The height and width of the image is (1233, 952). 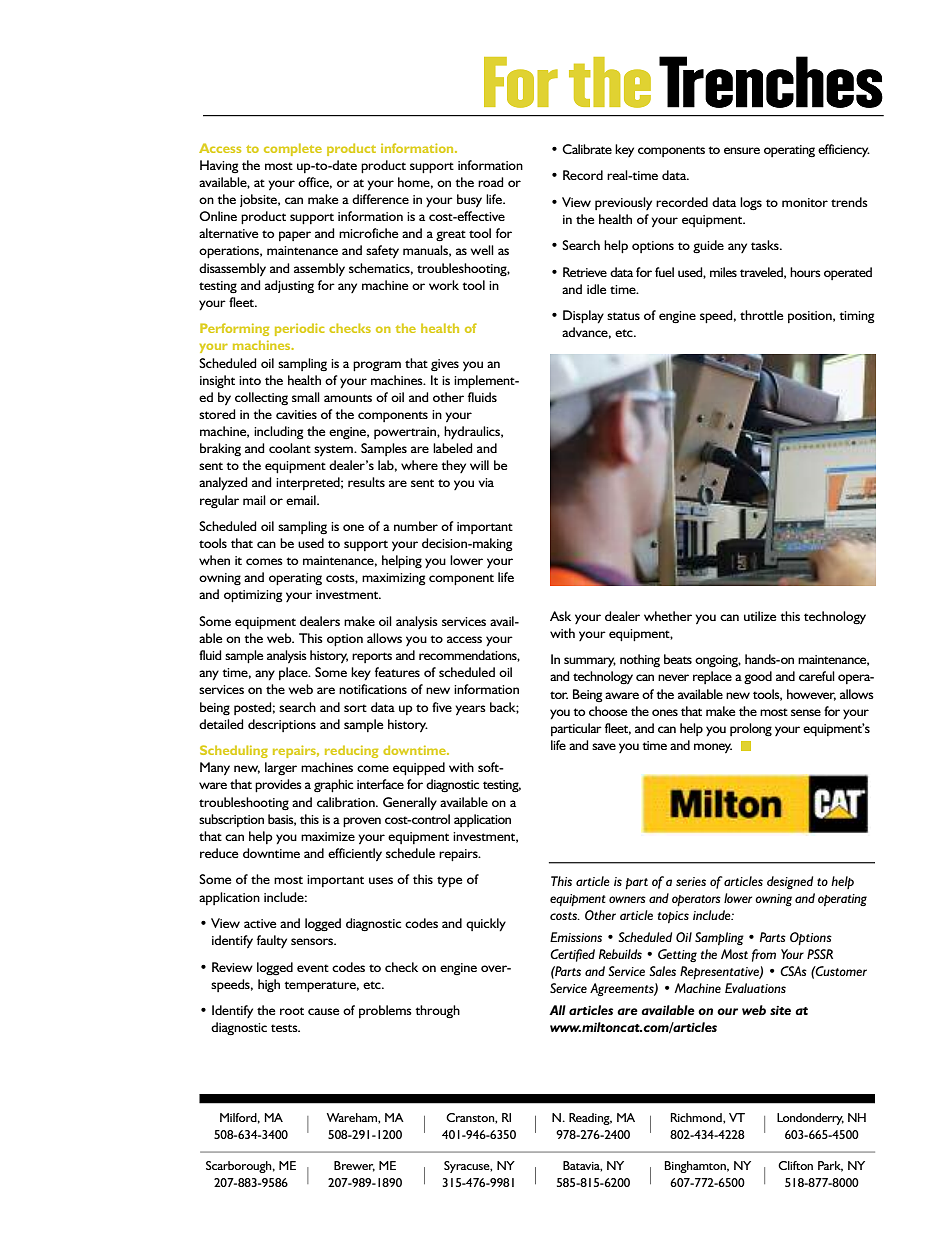 I want to click on monitor, so click(x=805, y=202).
